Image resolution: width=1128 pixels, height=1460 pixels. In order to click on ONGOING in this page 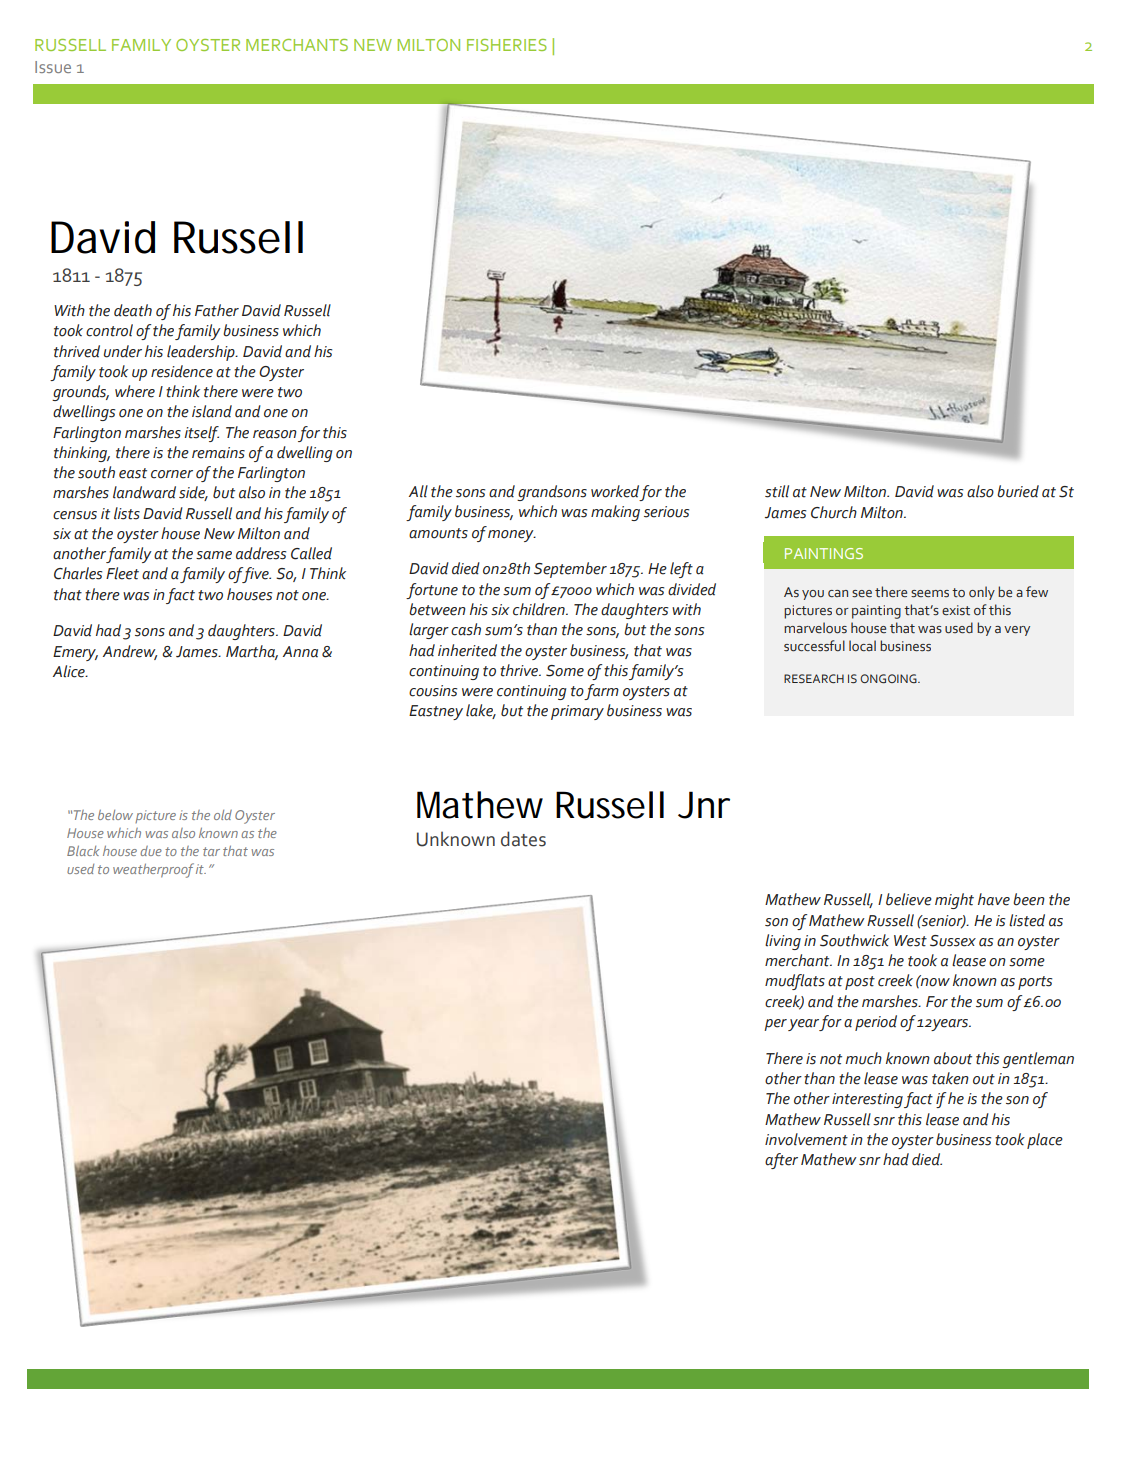, I will do `click(889, 678)`.
